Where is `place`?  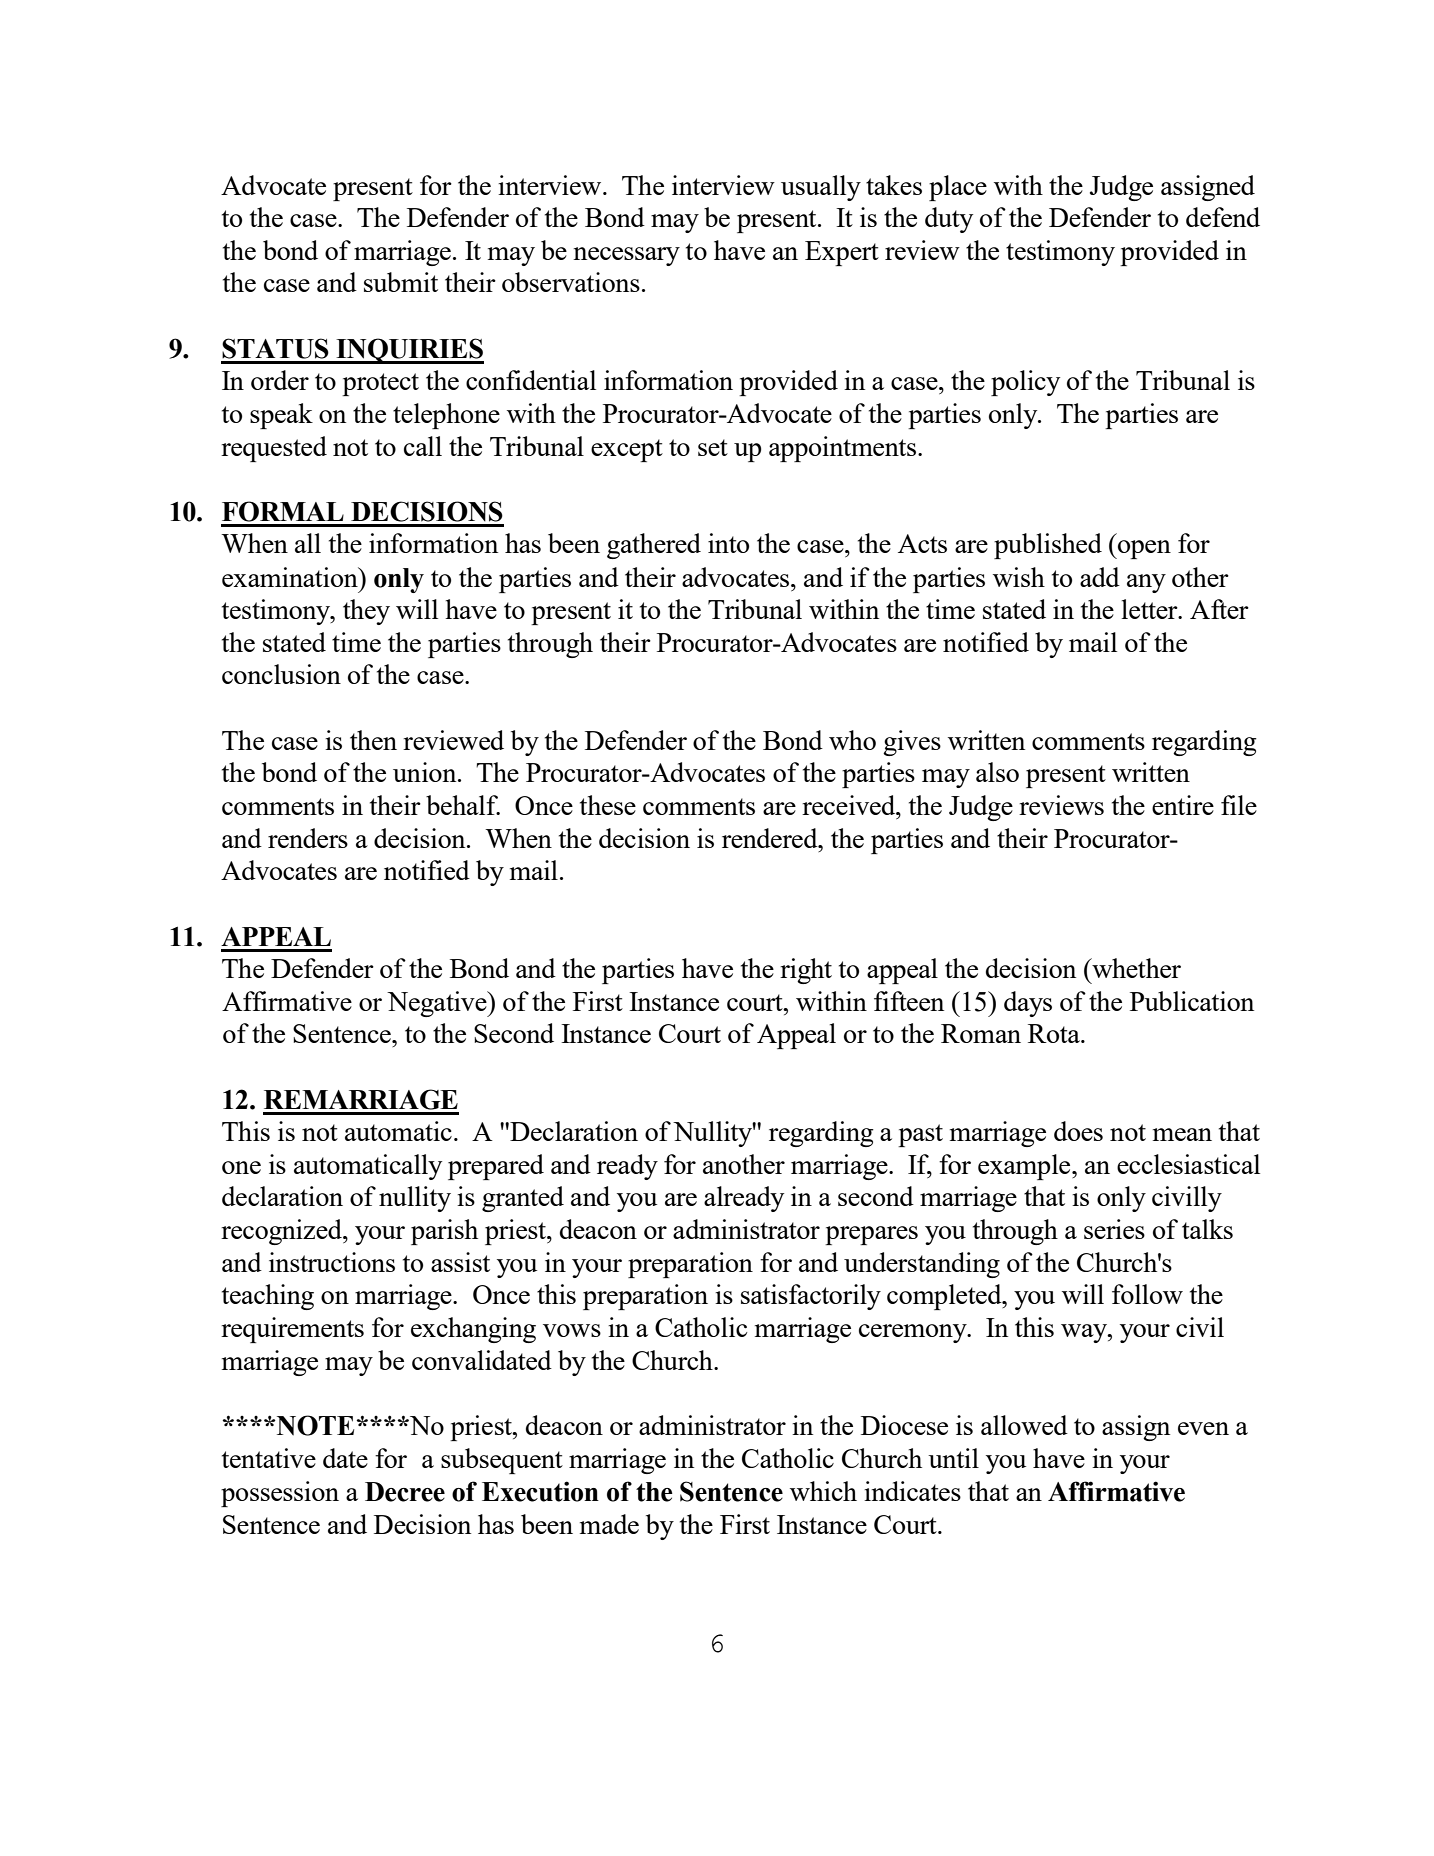
place is located at coordinates (958, 188).
